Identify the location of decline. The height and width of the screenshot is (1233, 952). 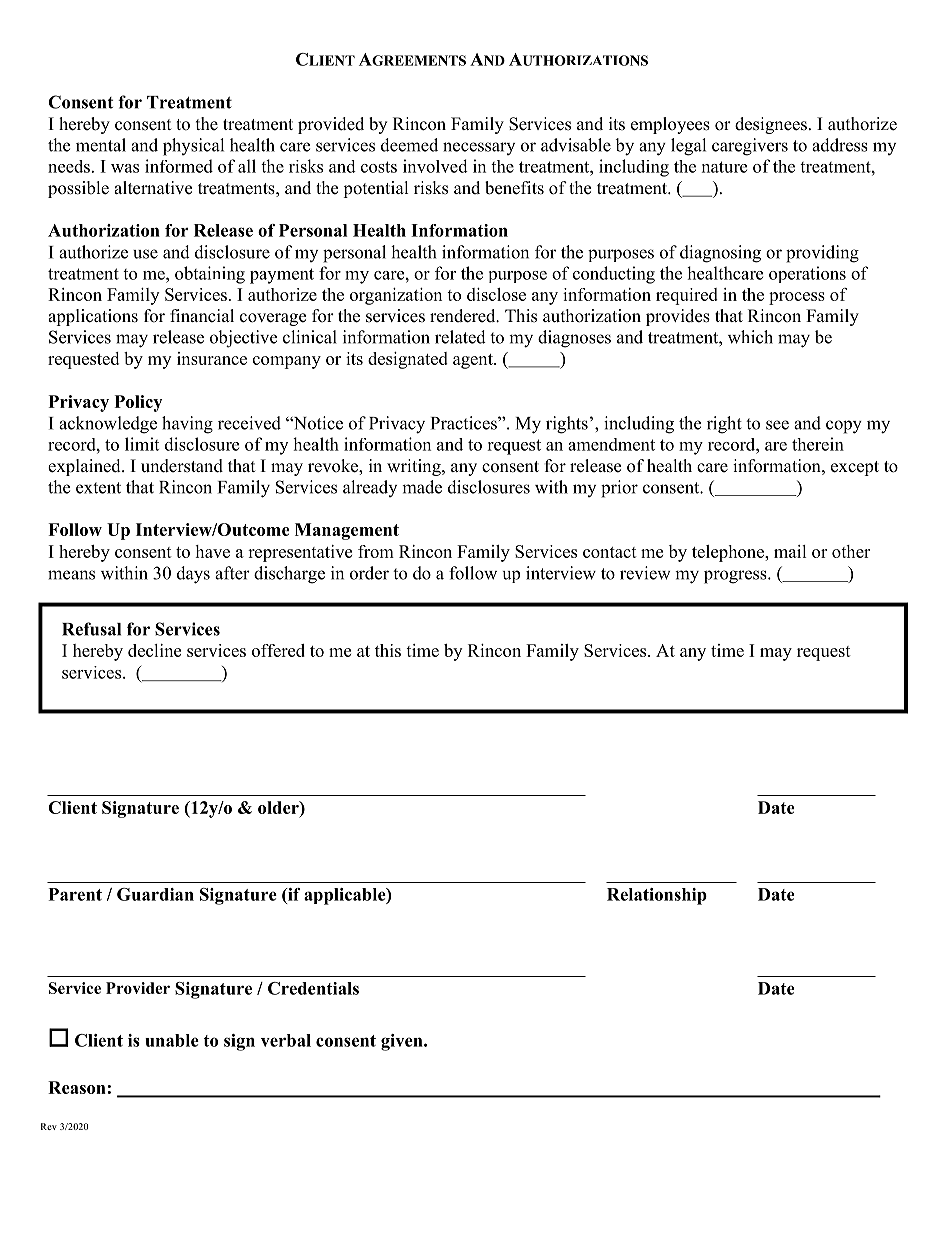
(154, 650).
